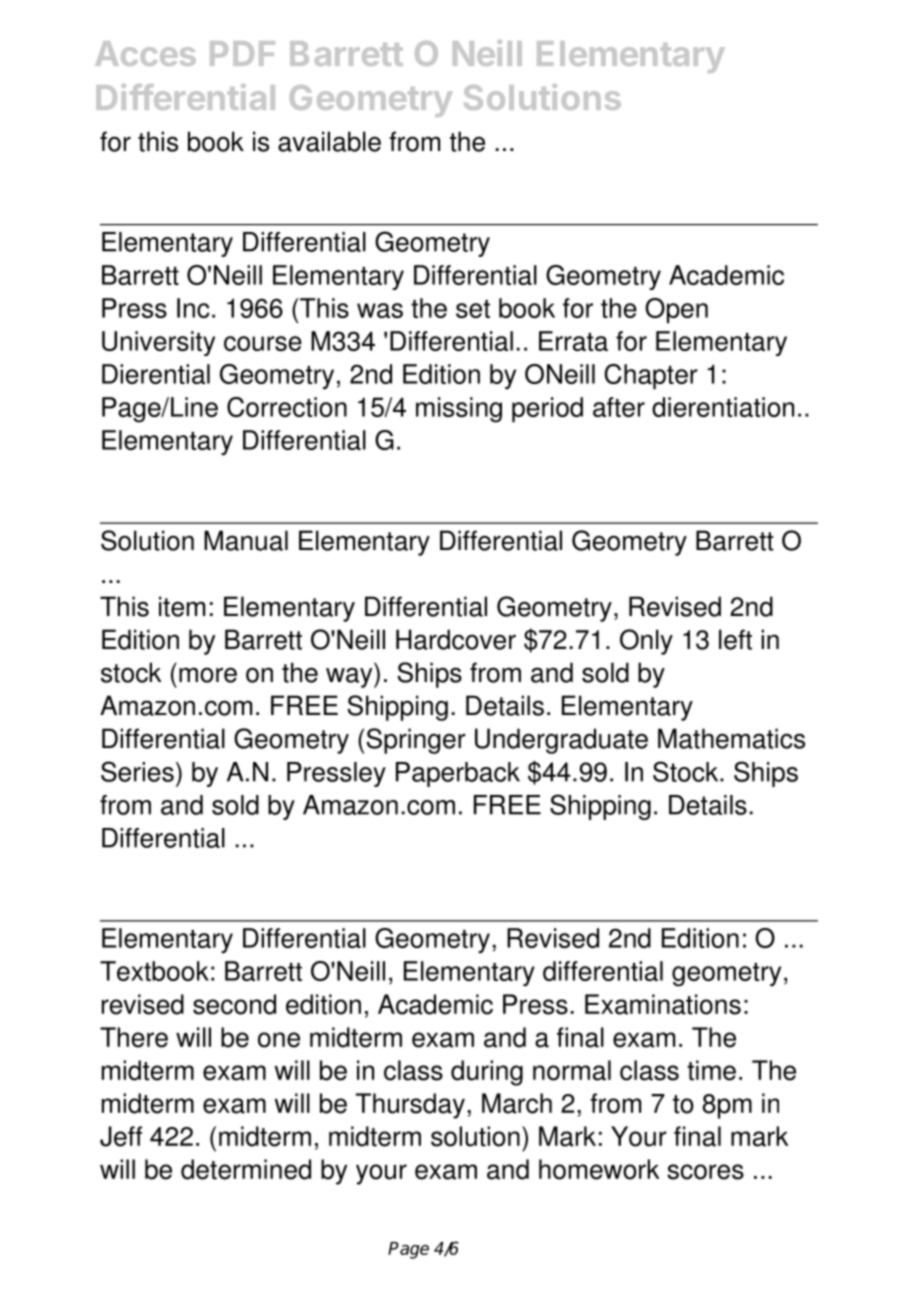 The image size is (924, 1311). What do you see at coordinates (459, 410) in the image?
I see `missing` at bounding box center [459, 410].
